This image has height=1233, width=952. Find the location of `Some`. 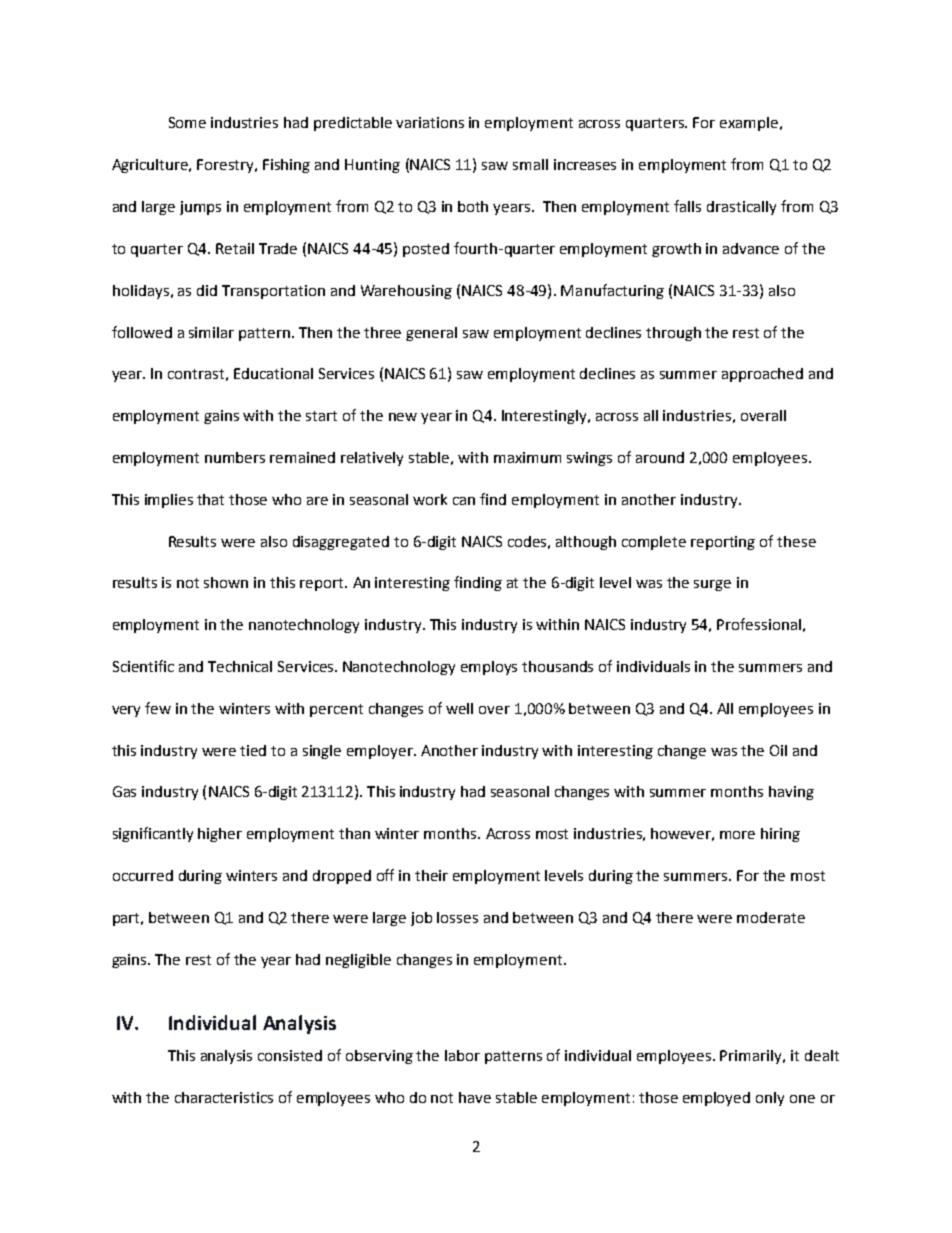

Some is located at coordinates (187, 122).
